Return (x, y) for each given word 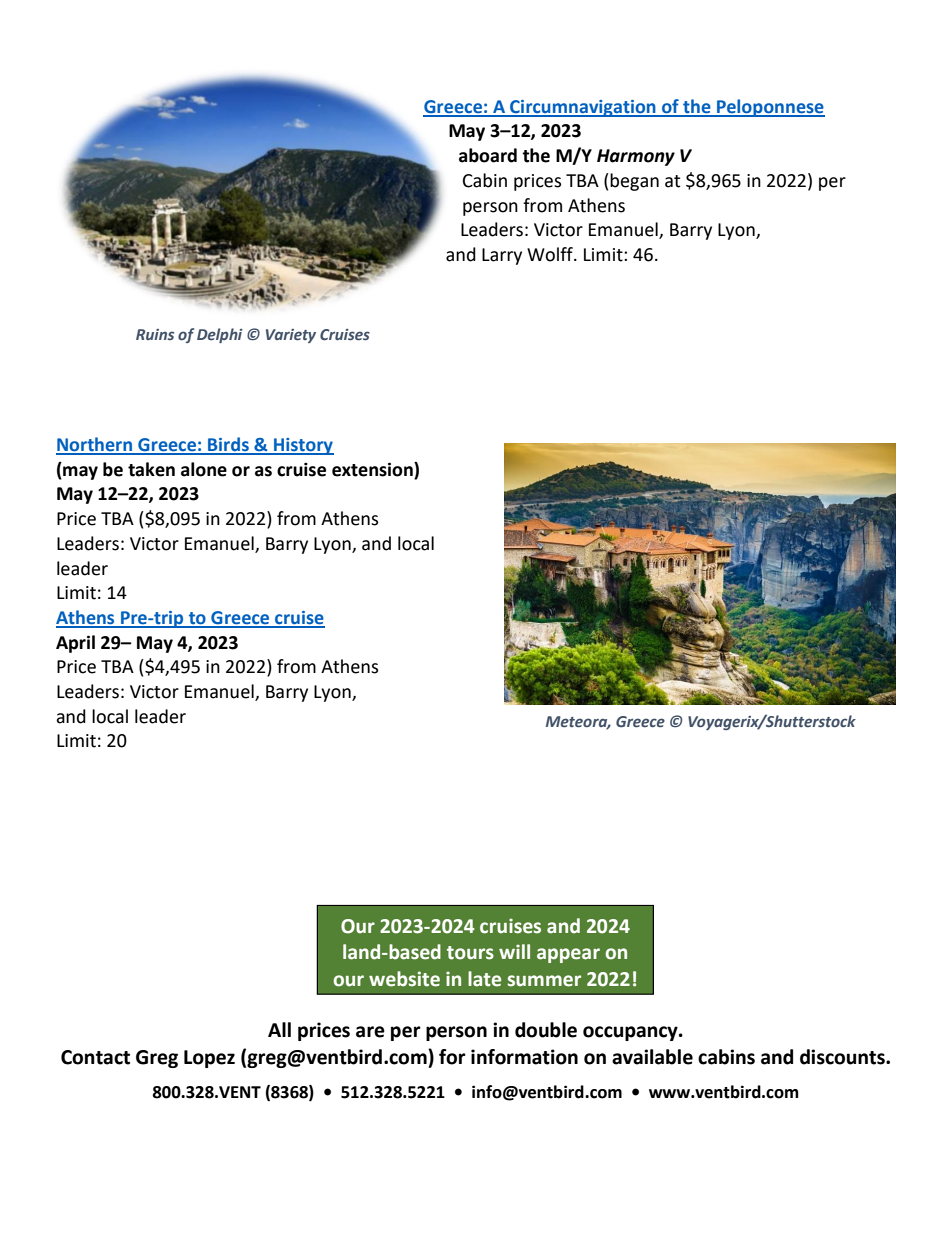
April (75, 644)
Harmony (636, 157)
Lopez (209, 1059)
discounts (843, 1057)
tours (470, 953)
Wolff (551, 254)
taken (151, 469)
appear (568, 955)
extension (373, 469)
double (546, 1030)
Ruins (155, 334)
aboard (488, 155)
